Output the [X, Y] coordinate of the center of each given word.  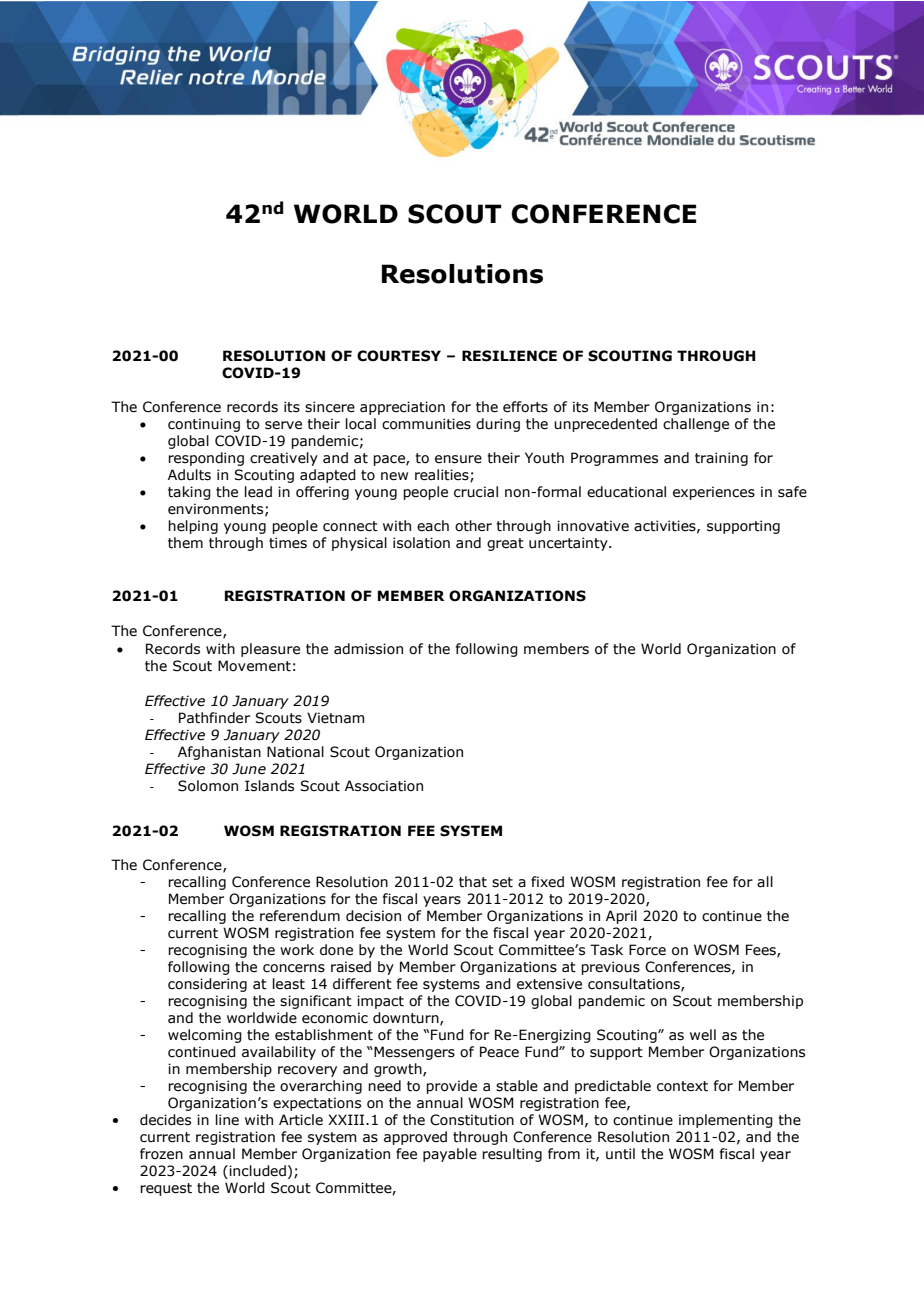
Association [384, 786]
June [249, 769]
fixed [547, 882]
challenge [696, 425]
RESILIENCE [509, 356]
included [256, 1172]
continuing [204, 425]
